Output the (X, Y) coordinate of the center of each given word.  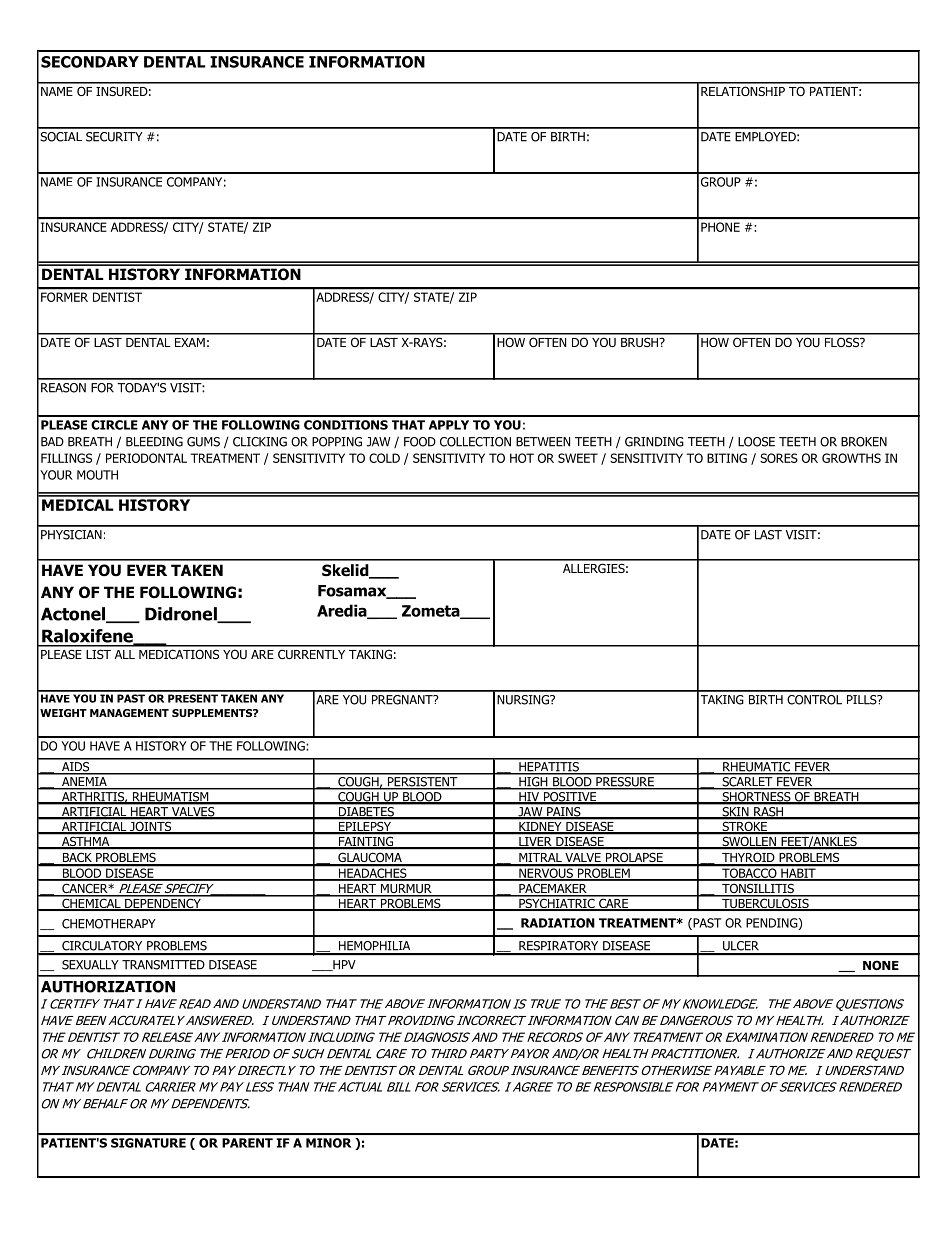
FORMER (64, 297)
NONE (881, 965)
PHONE (720, 227)
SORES (779, 458)
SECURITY (114, 137)
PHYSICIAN (71, 535)
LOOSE (756, 442)
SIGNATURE (148, 1143)
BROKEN (864, 442)
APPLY (449, 425)
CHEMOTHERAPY (109, 924)
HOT (522, 458)
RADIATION (558, 923)
